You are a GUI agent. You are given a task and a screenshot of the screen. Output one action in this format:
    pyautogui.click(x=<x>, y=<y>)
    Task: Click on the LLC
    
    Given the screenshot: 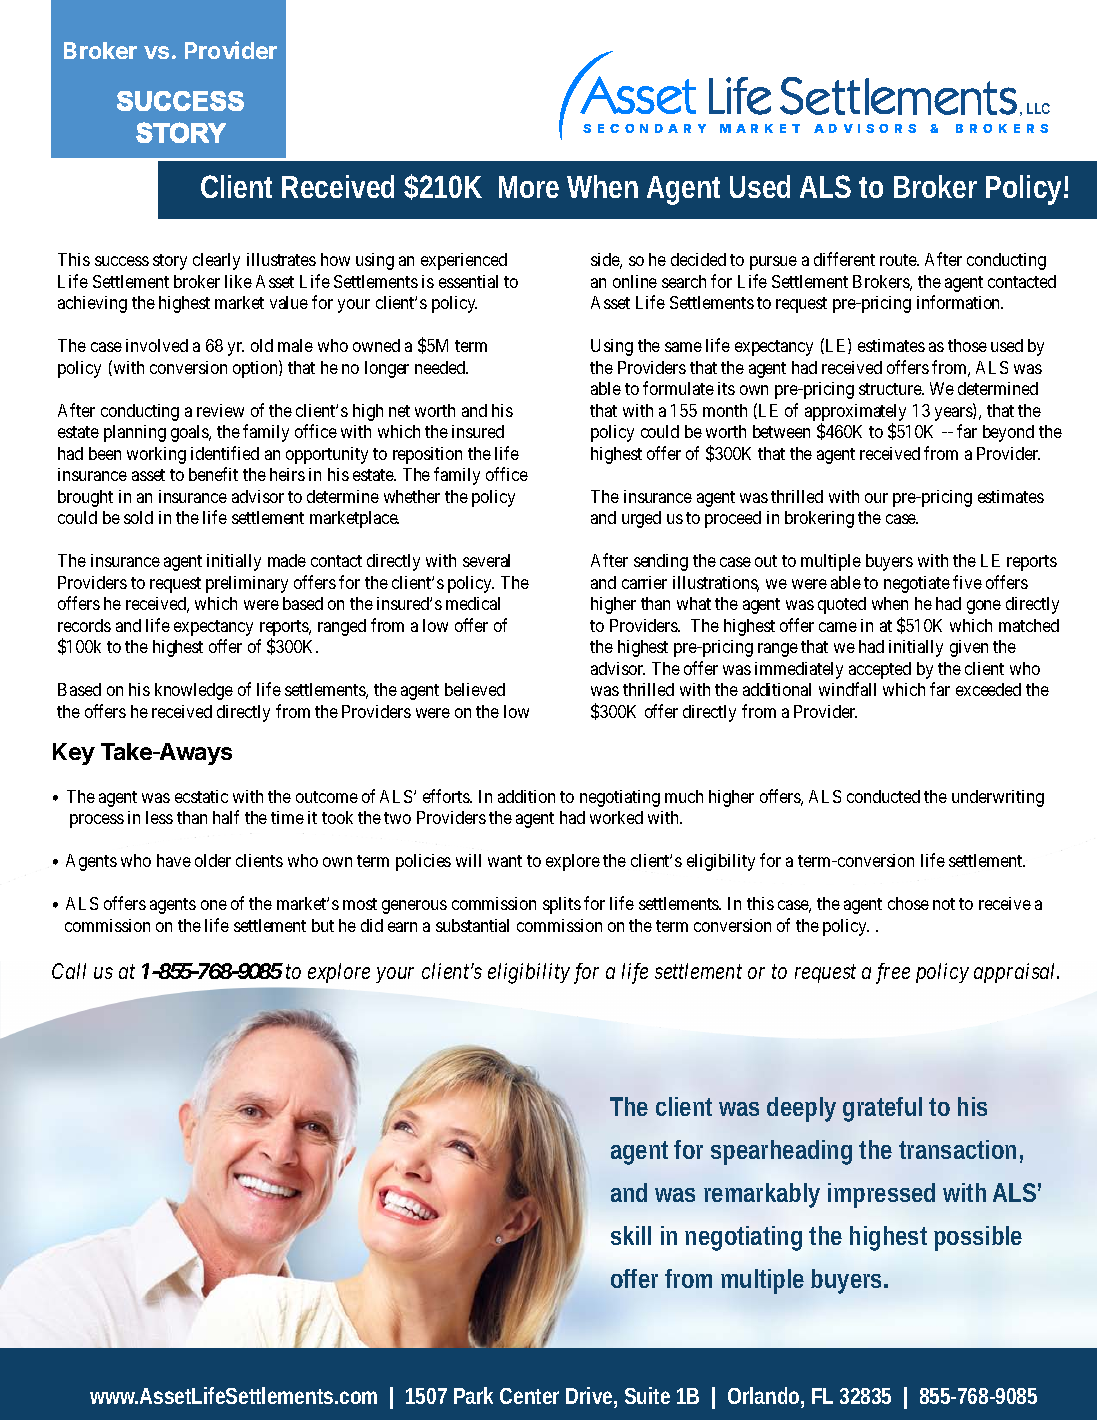 What is the action you would take?
    pyautogui.click(x=1038, y=108)
